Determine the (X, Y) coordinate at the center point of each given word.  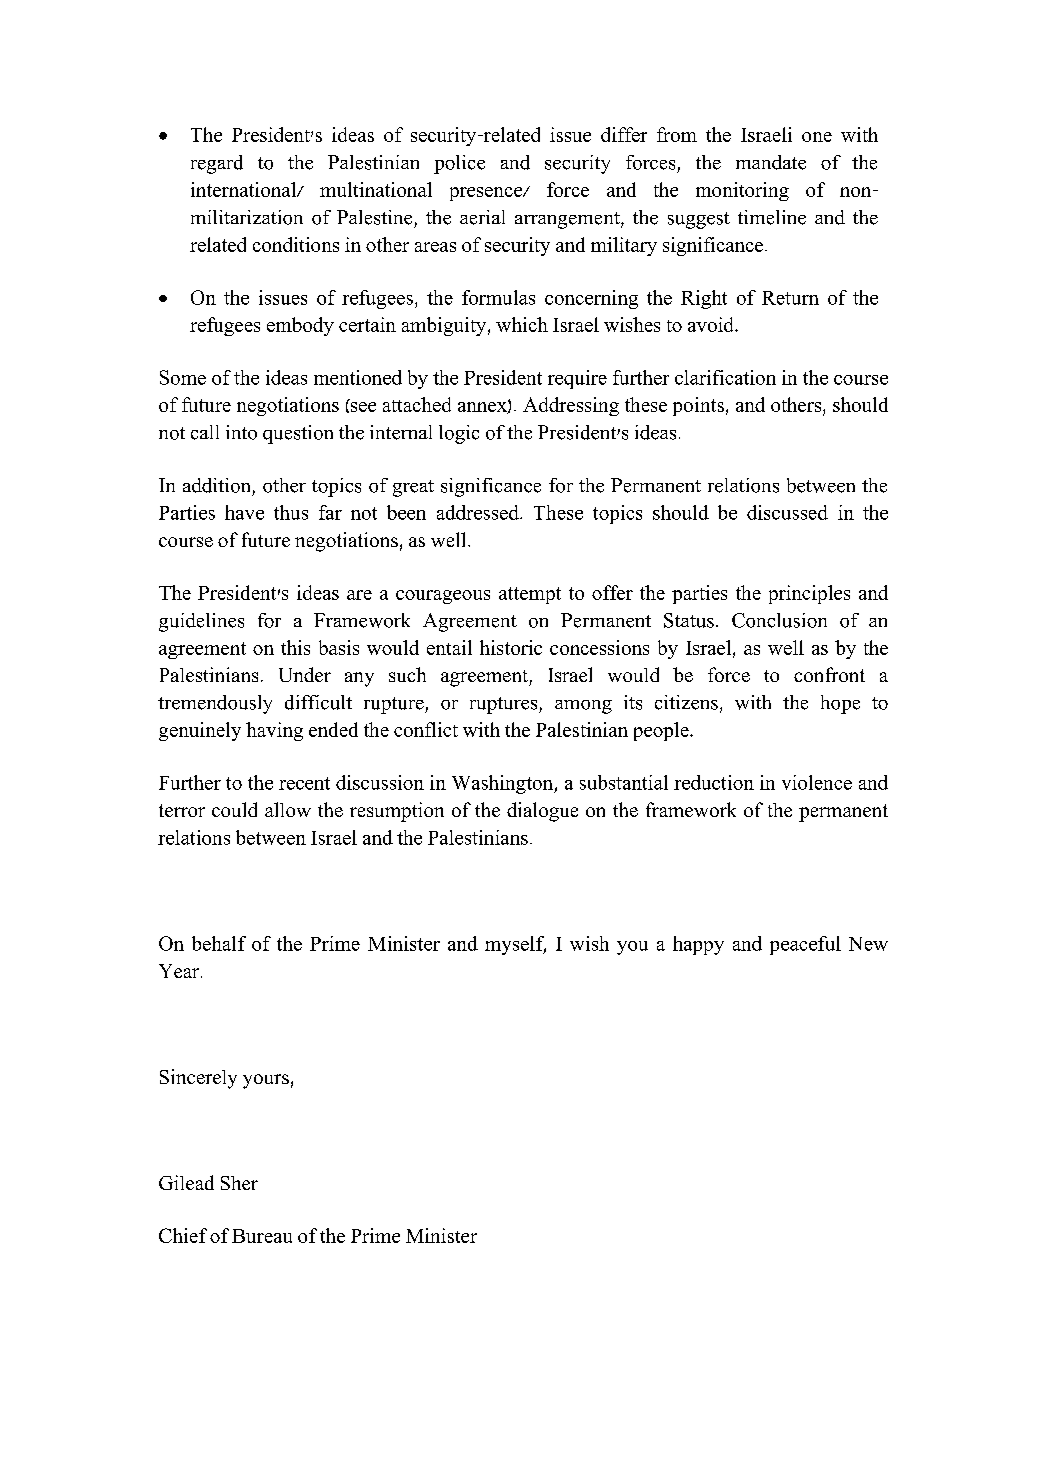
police (459, 164)
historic (511, 647)
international (245, 189)
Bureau (262, 1236)
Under (305, 674)
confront (829, 674)
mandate (771, 162)
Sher (239, 1183)
